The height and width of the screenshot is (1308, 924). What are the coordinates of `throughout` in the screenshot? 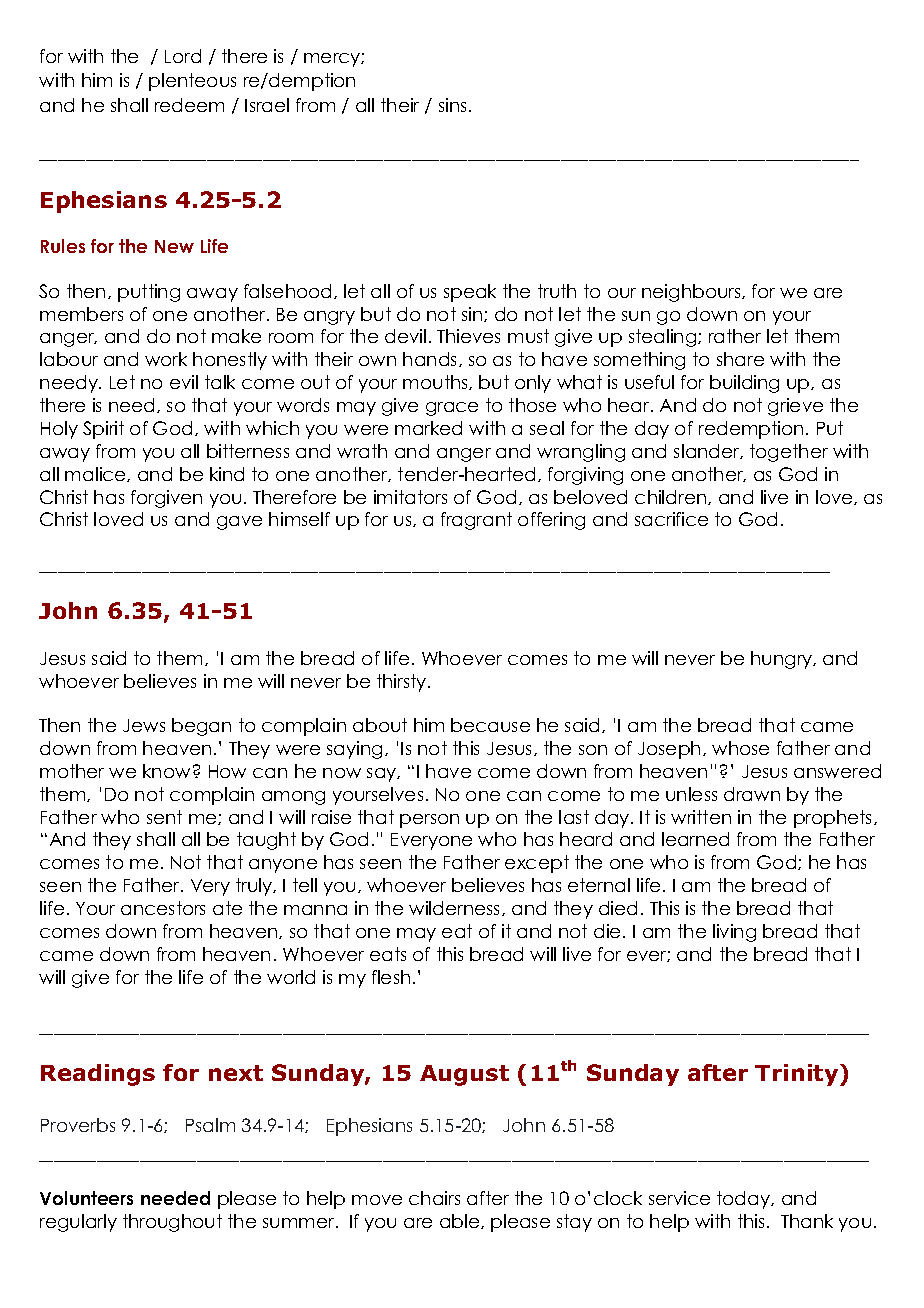 It's located at (172, 1223).
